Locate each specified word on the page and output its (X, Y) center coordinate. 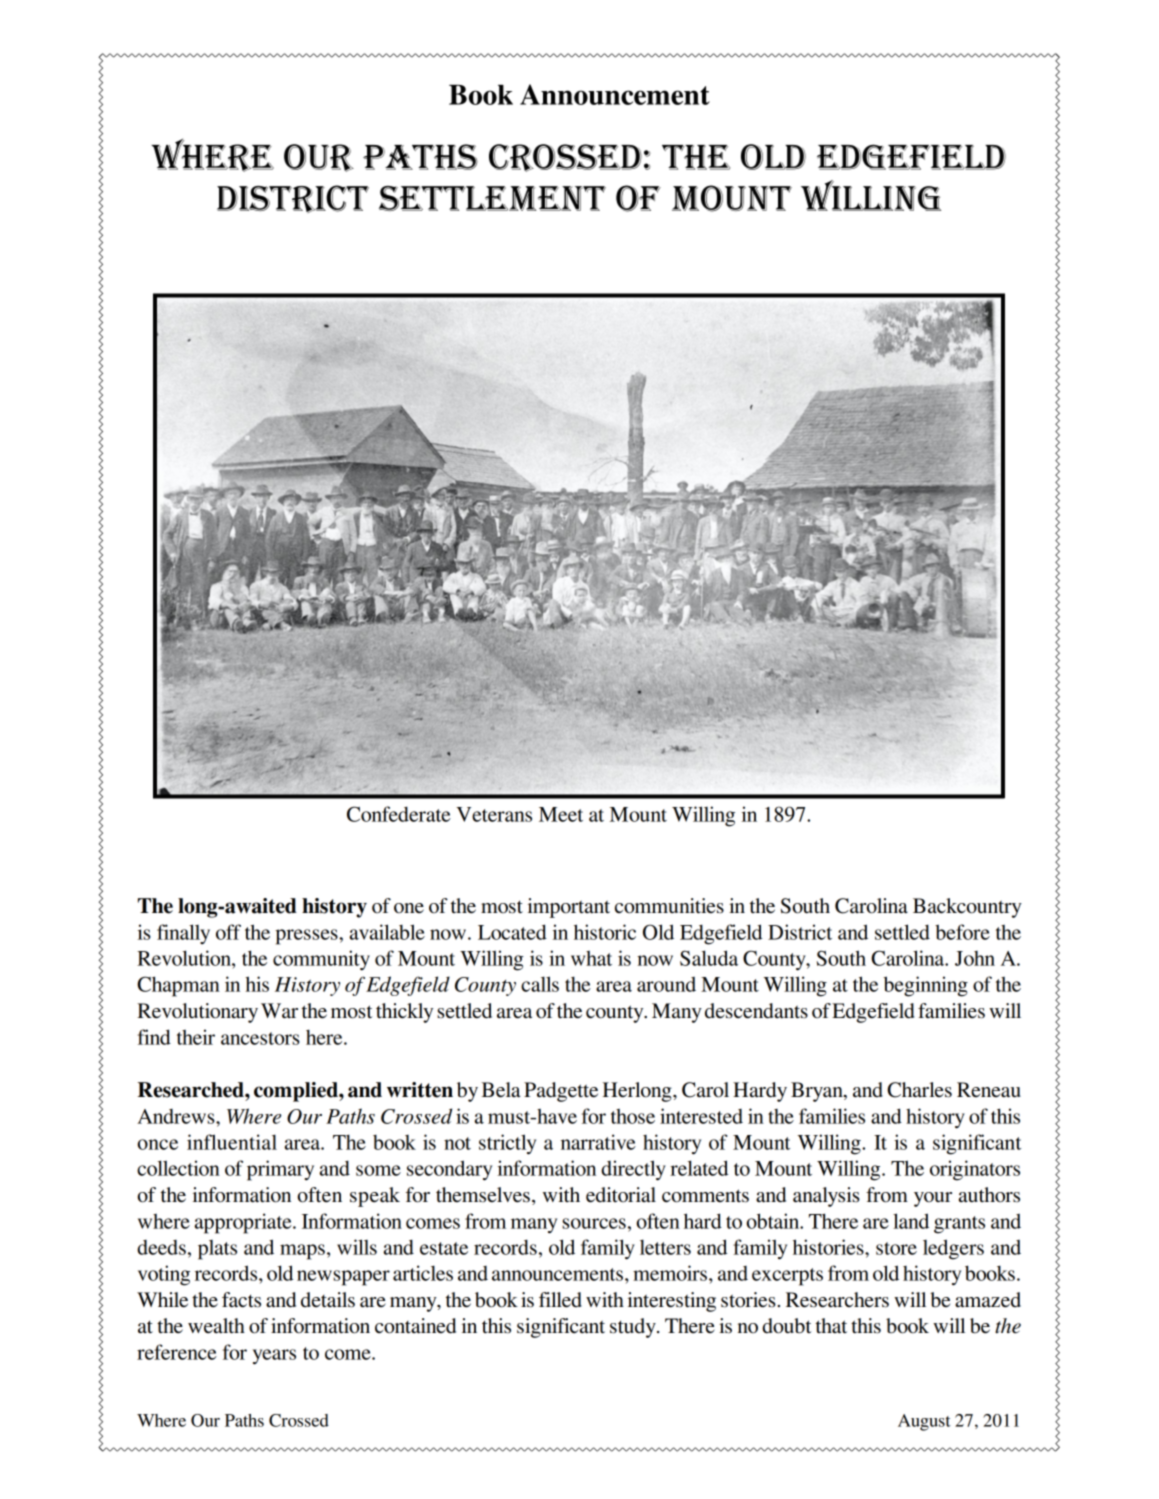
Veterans (494, 814)
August (924, 1422)
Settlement (492, 198)
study (634, 1328)
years (274, 1357)
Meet (561, 814)
